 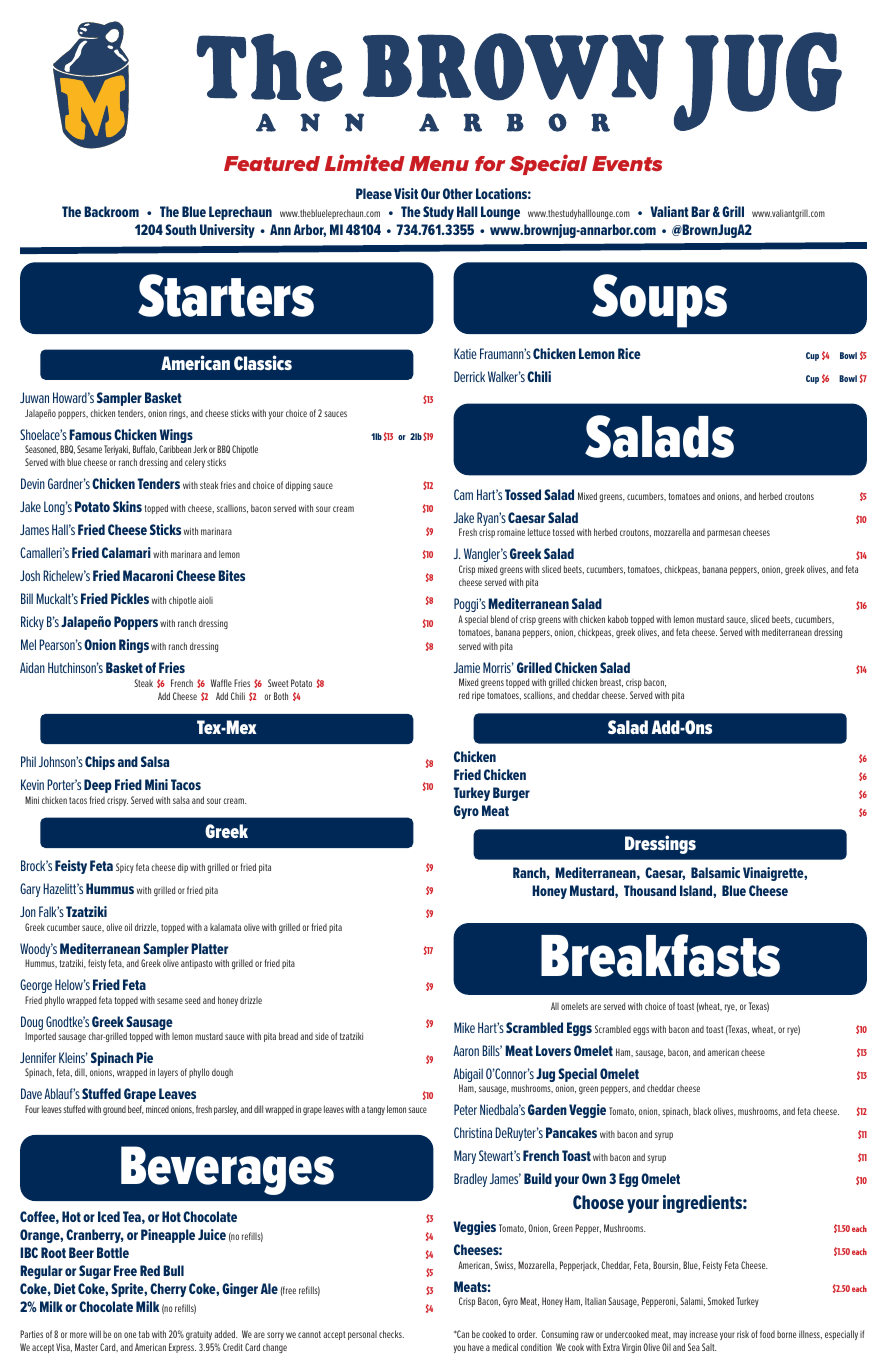 I want to click on Bar, so click(x=700, y=211).
